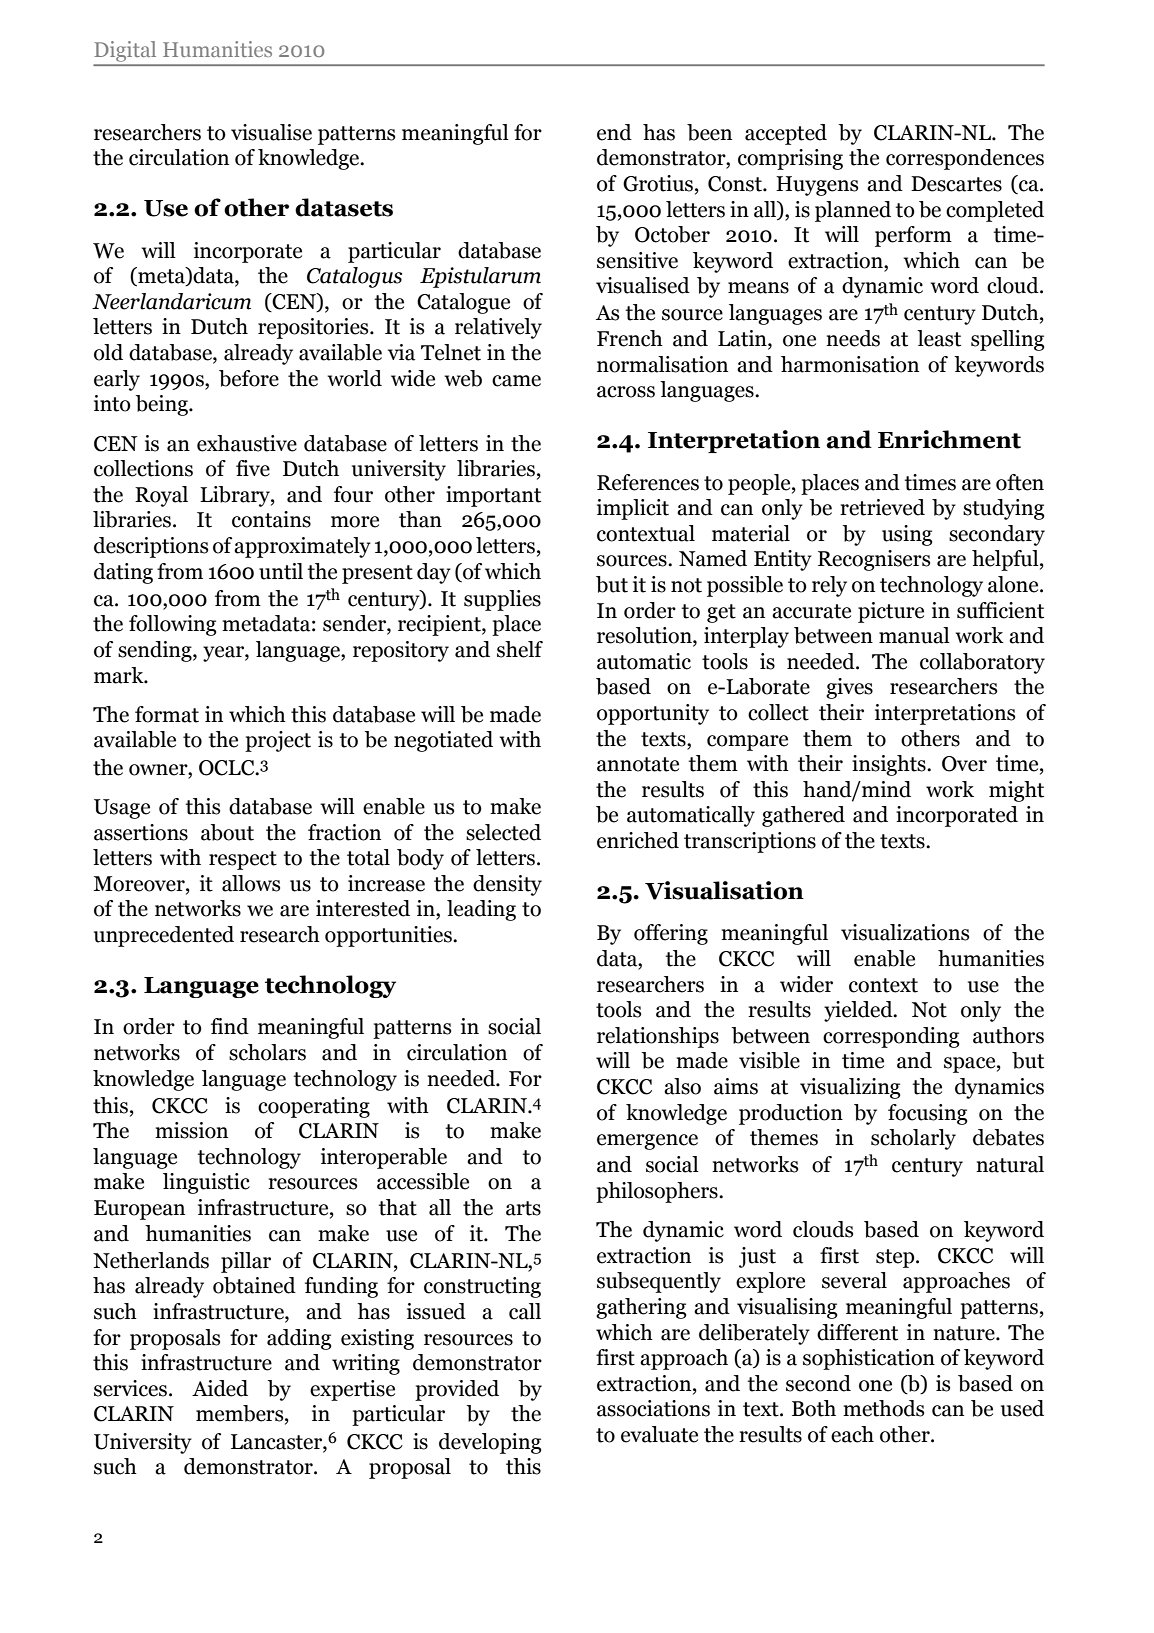  What do you see at coordinates (883, 1408) in the screenshot?
I see `methods` at bounding box center [883, 1408].
